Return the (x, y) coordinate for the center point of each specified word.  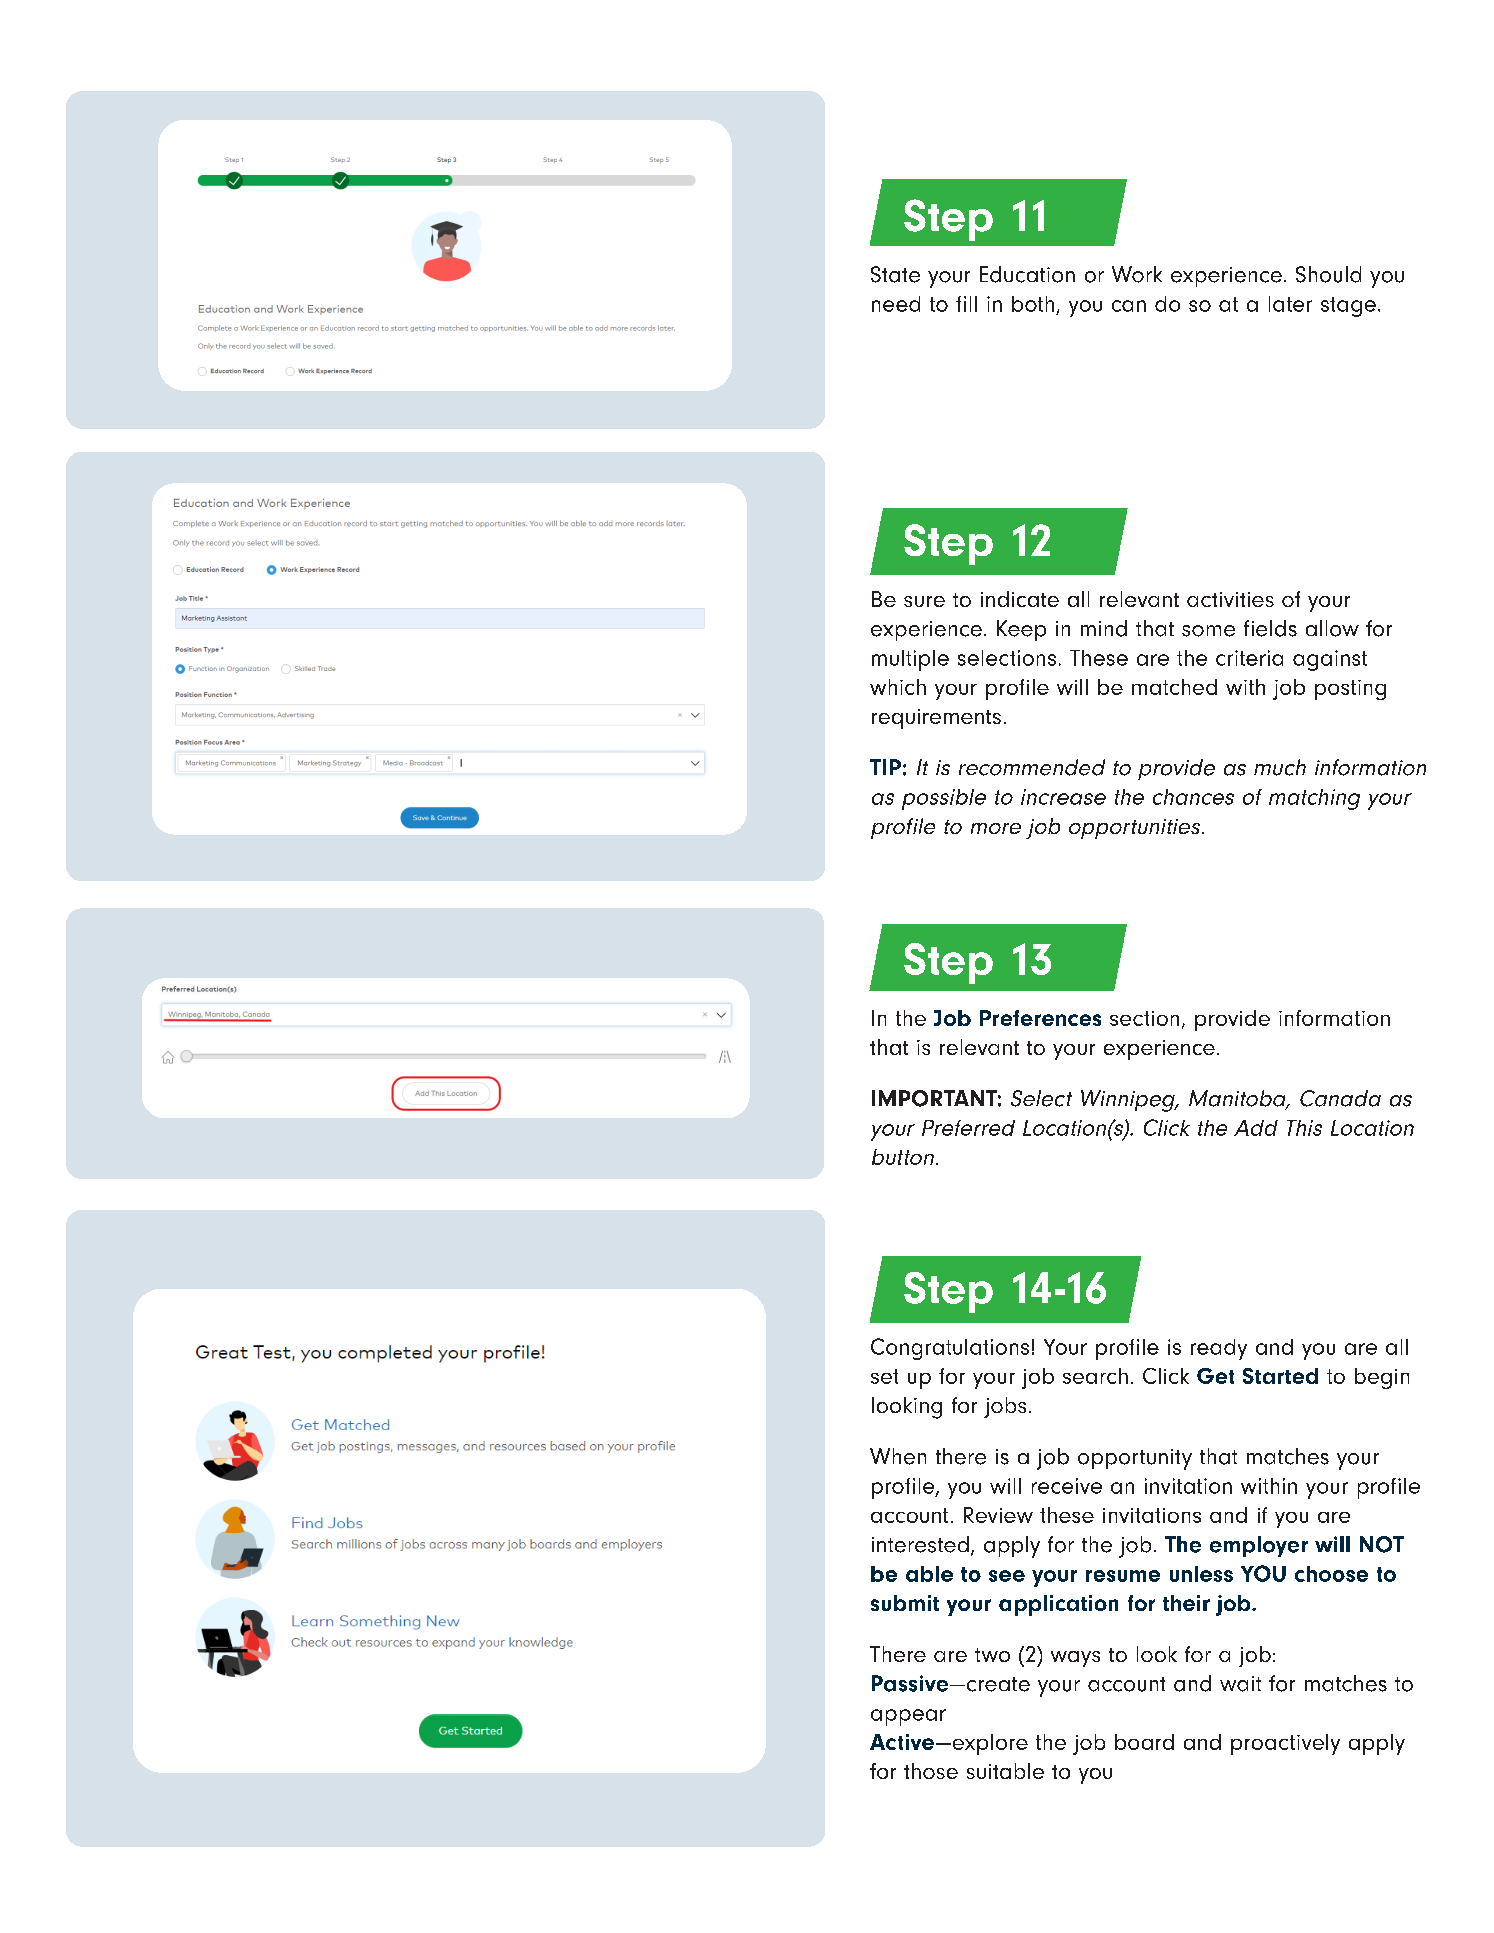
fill (966, 304)
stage (1348, 307)
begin (1382, 1378)
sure (924, 601)
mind (1104, 628)
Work (1137, 274)
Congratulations (950, 1349)
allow (1332, 628)
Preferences (1040, 1018)
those (931, 1771)
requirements (936, 719)
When (898, 1456)
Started (1280, 1376)
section (1144, 1018)
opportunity (1135, 1459)
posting (1350, 690)
